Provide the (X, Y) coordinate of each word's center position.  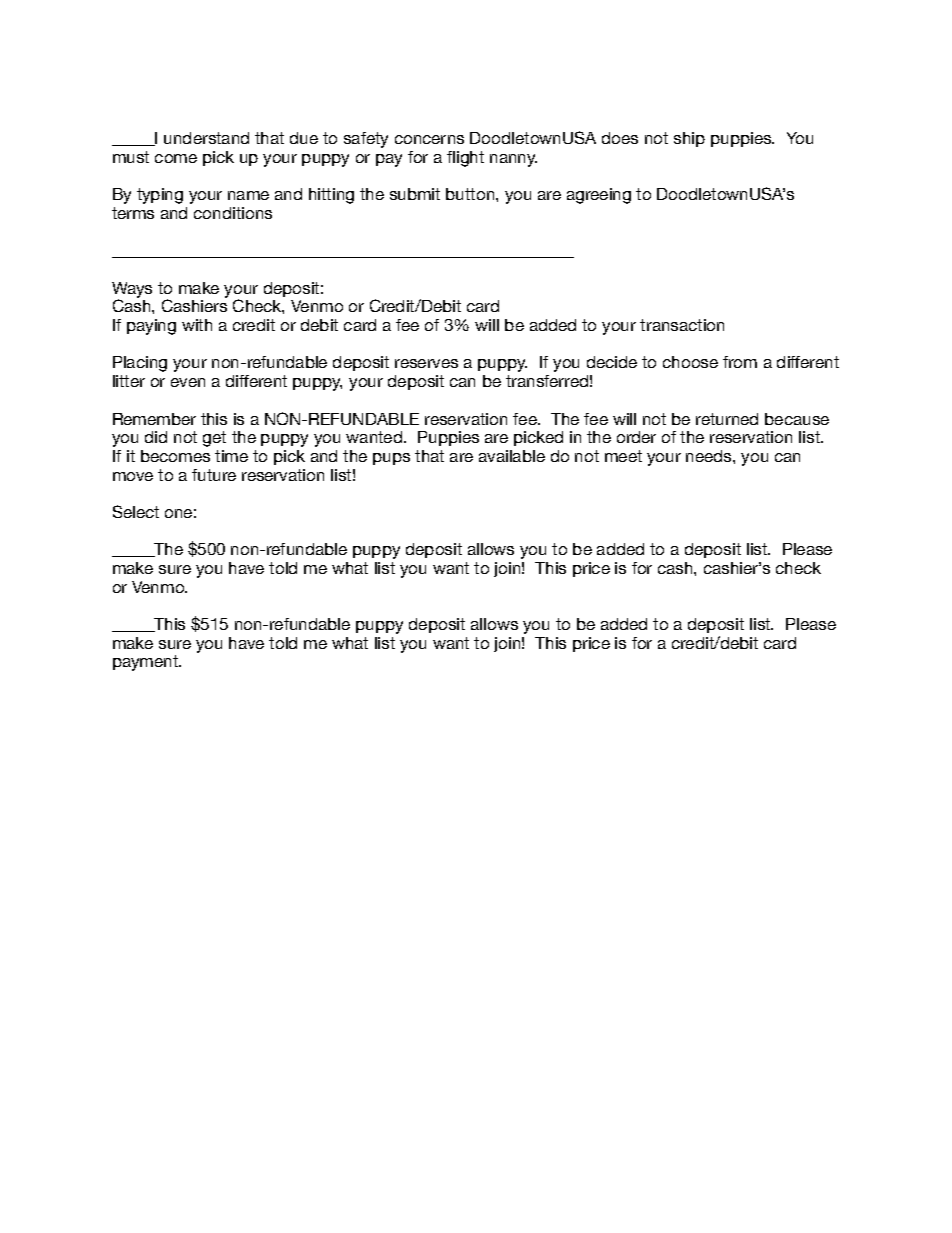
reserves (426, 363)
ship (689, 139)
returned (727, 419)
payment (147, 663)
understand (206, 138)
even (188, 382)
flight (465, 159)
